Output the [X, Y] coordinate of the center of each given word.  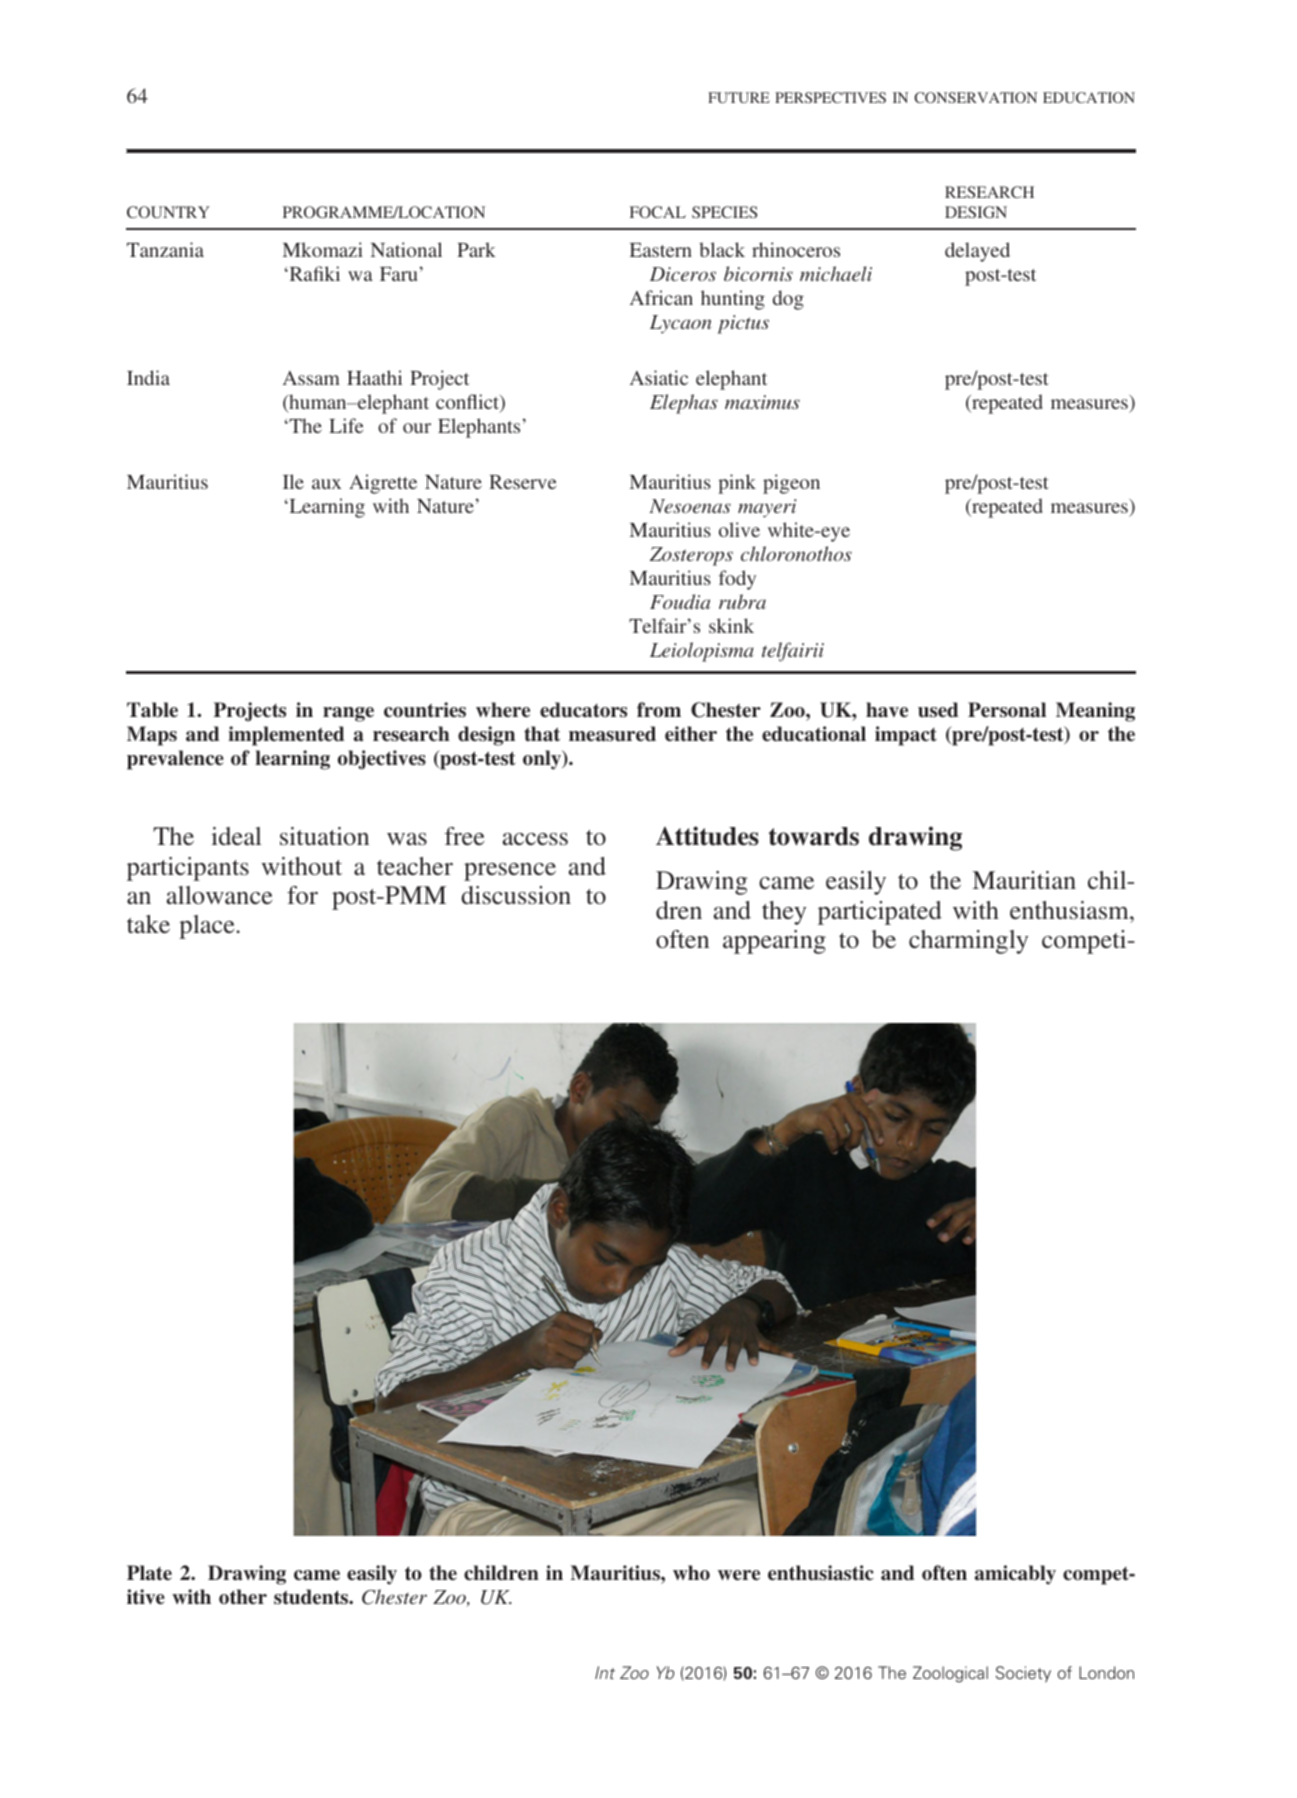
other [243, 1596]
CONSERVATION [975, 97]
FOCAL [658, 212]
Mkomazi [323, 249]
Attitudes [707, 836]
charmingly [968, 942]
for [302, 895]
